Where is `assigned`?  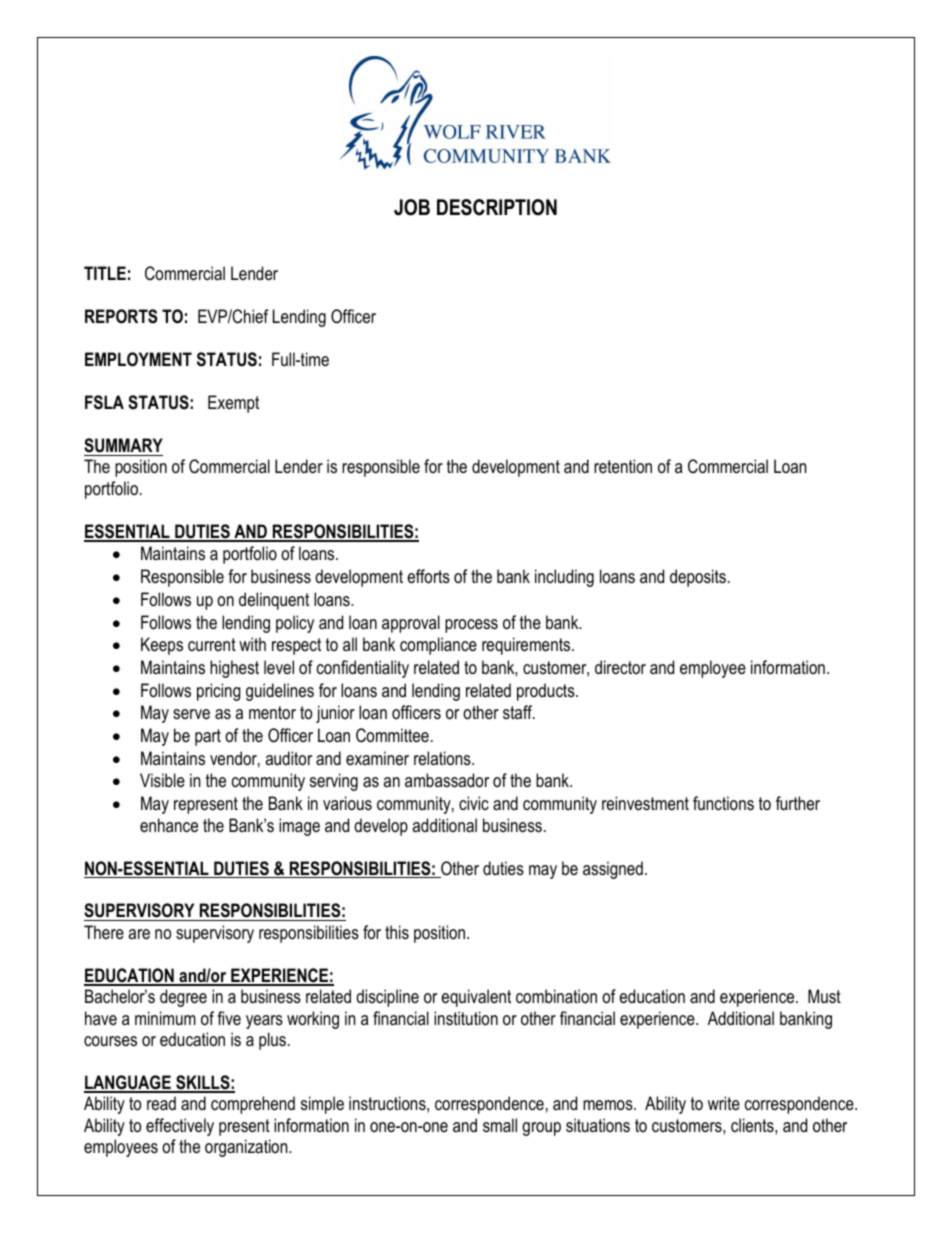 assigned is located at coordinates (613, 870).
